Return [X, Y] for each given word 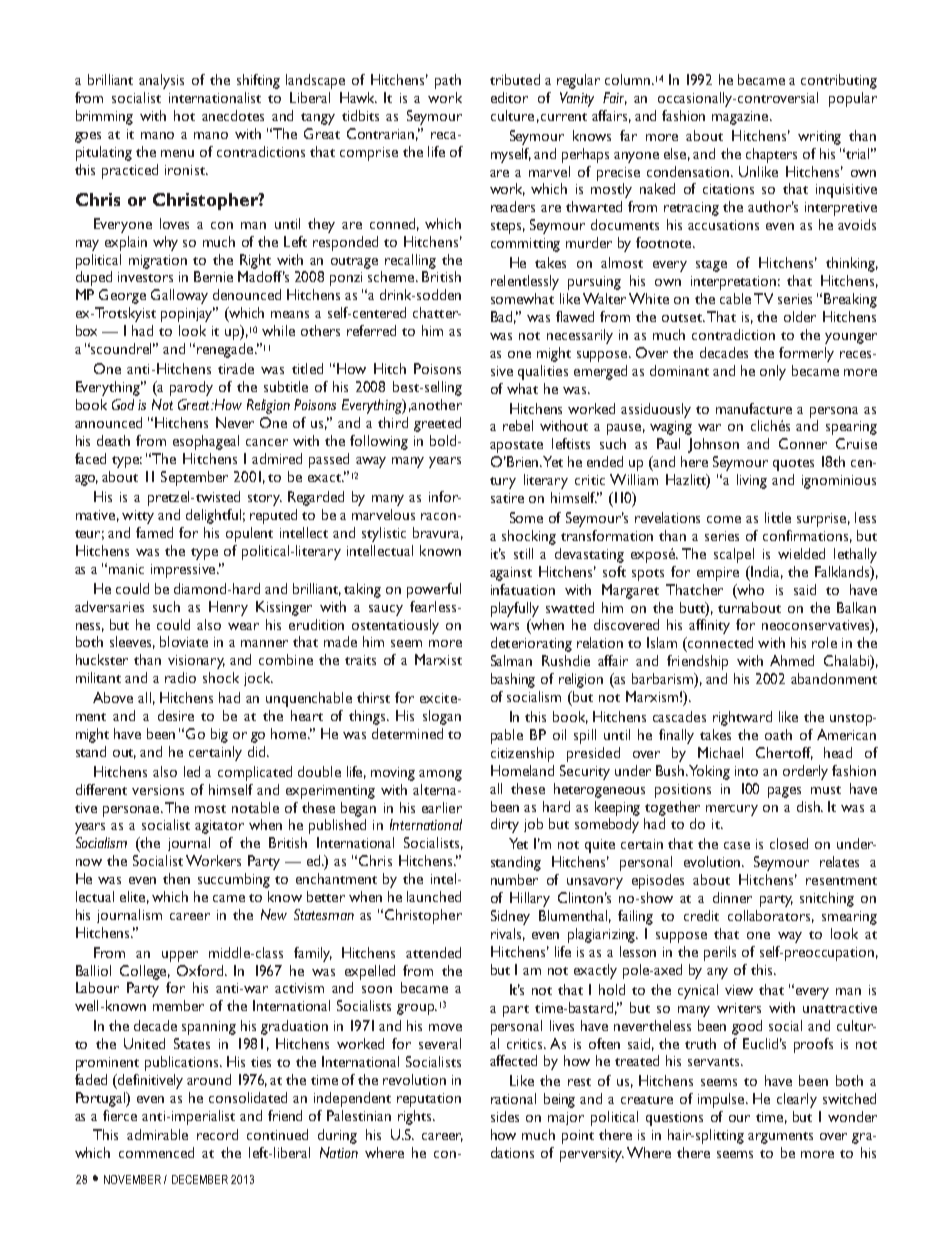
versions [158, 790]
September [194, 478]
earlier [442, 807]
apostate [516, 447]
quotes [793, 465]
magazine [741, 118]
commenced [156, 1152]
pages [784, 792]
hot [184, 115]
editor [509, 97]
